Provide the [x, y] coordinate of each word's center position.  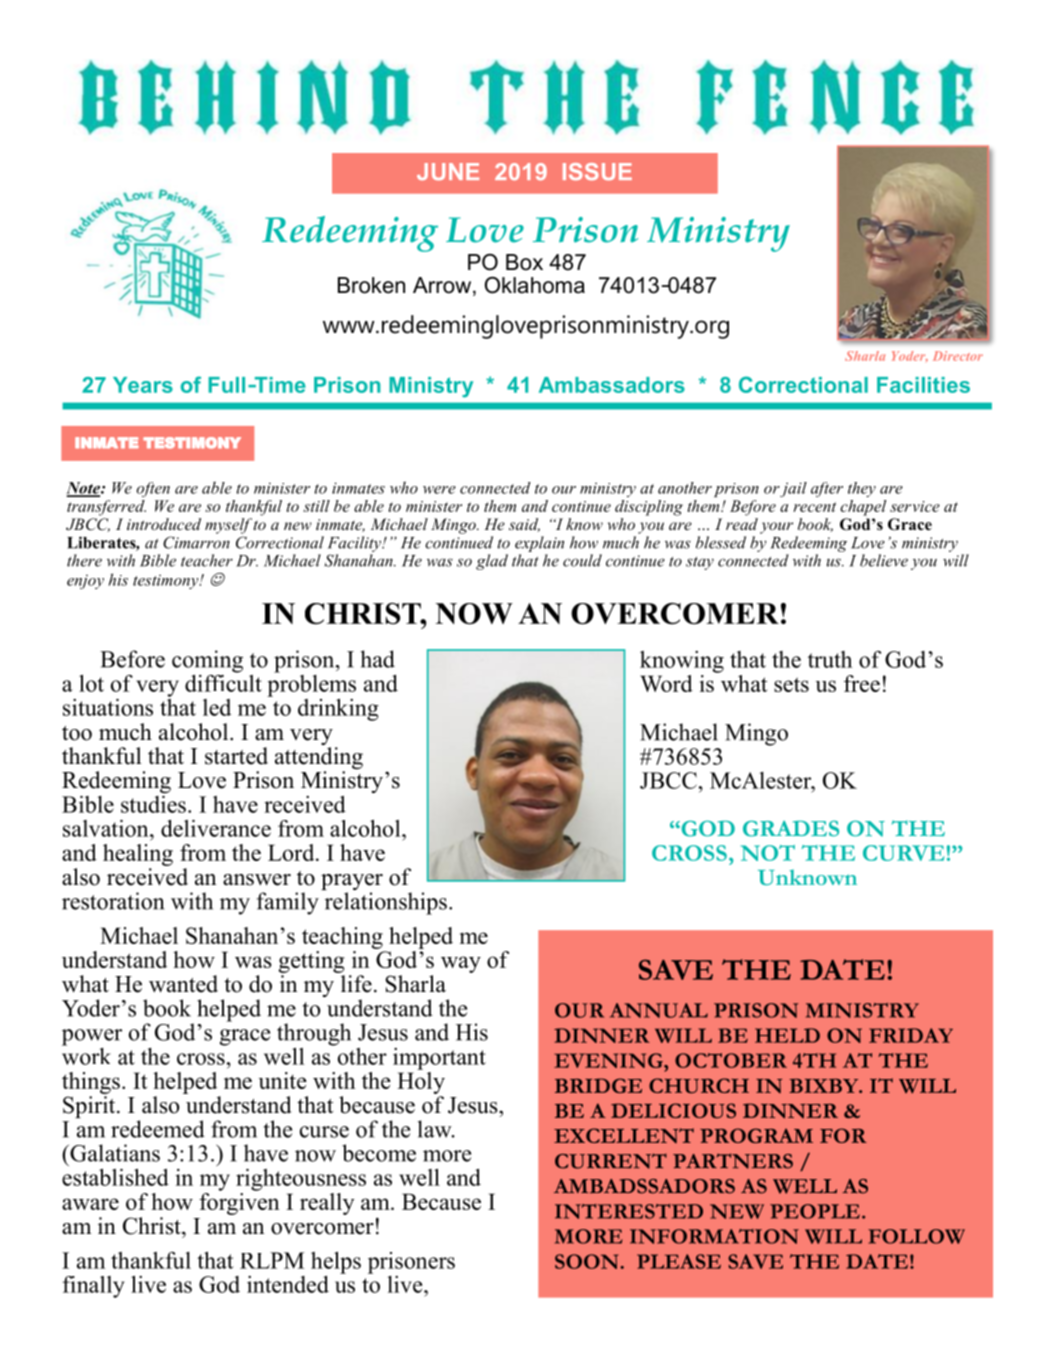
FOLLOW [916, 1236]
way [461, 964]
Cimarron [196, 542]
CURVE [903, 853]
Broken [371, 285]
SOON [588, 1261]
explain [539, 544]
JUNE [448, 172]
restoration [113, 901]
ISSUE [597, 172]
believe [884, 560]
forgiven [239, 1202]
